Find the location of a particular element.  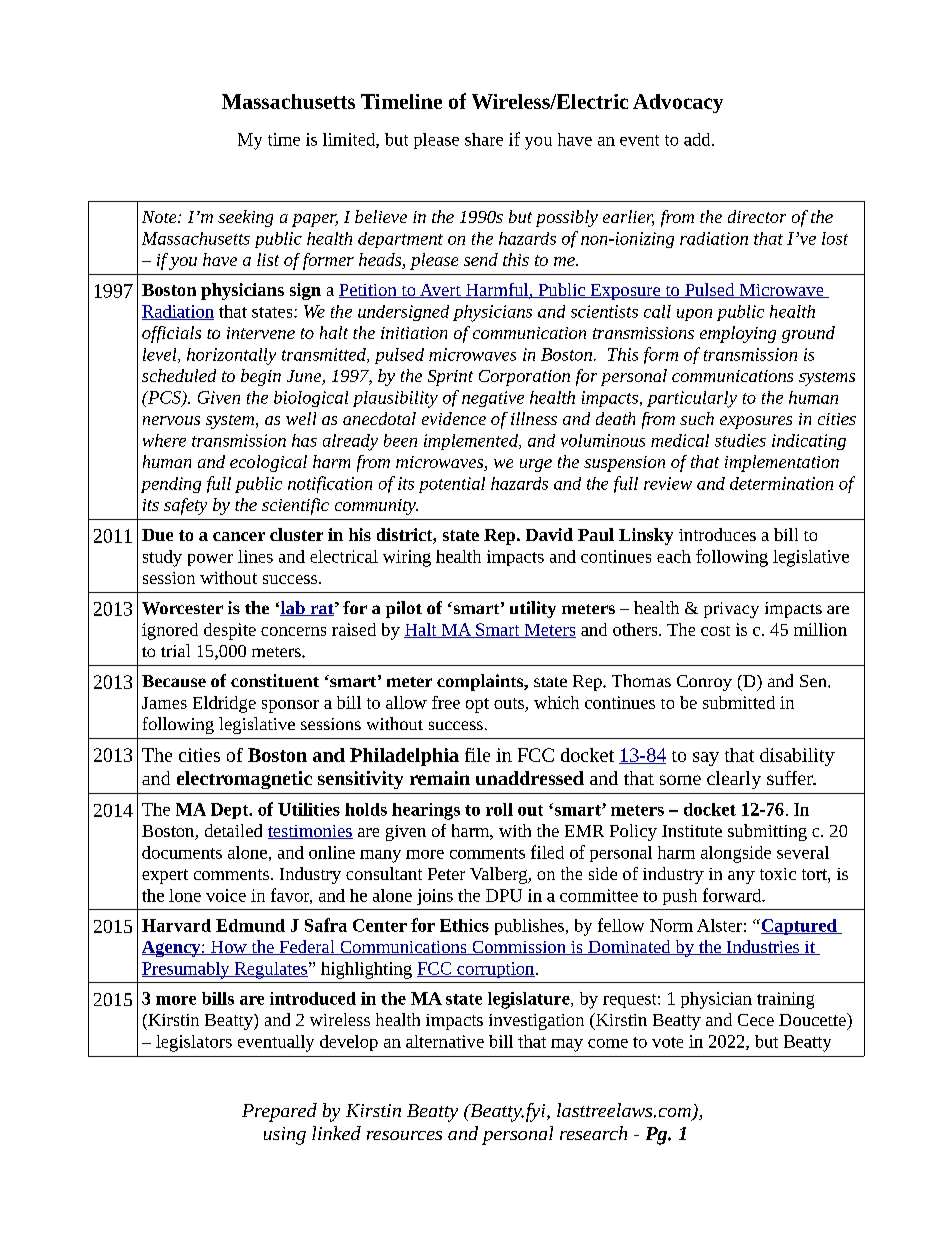

seeking is located at coordinates (245, 218).
